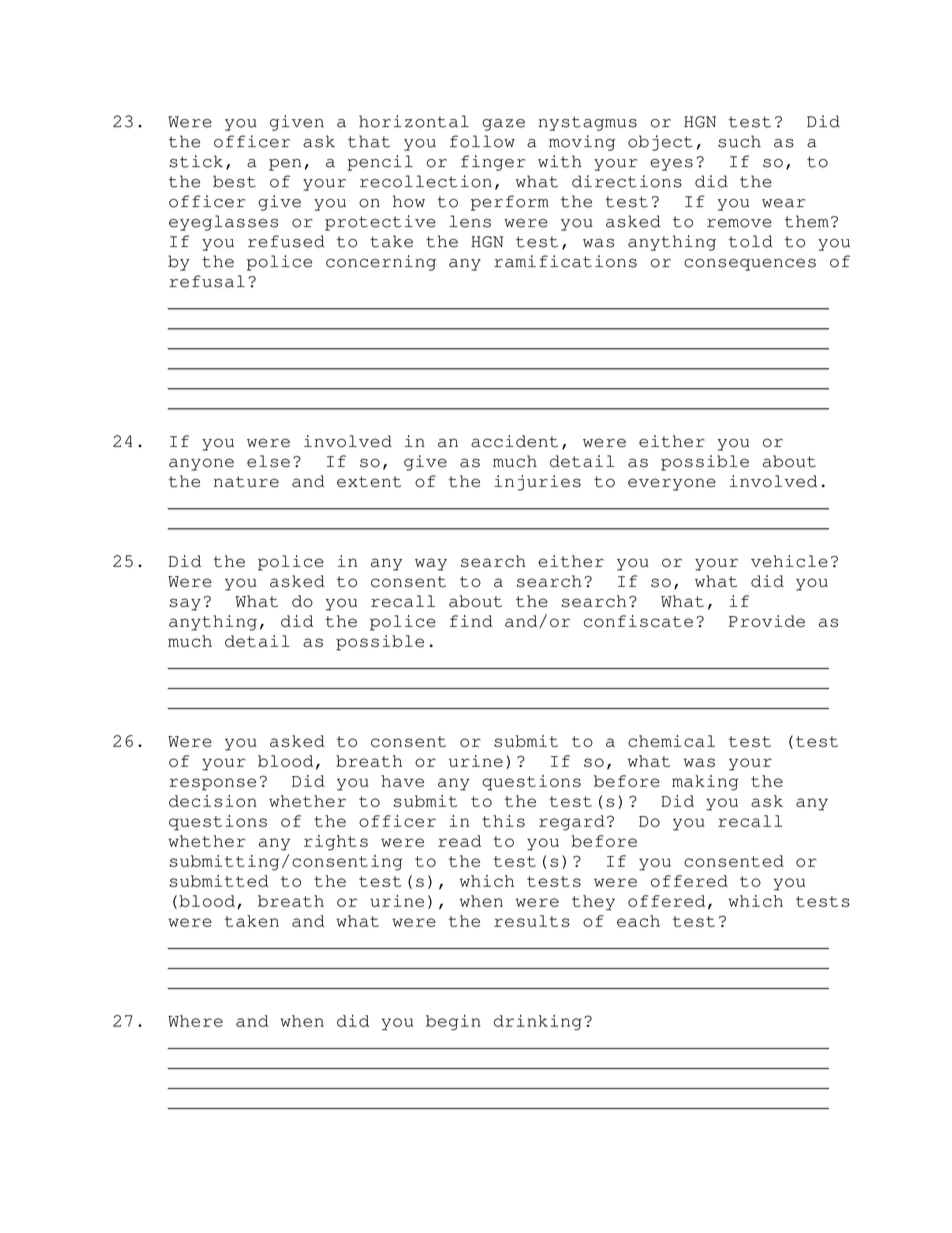 The width and height of the document is (952, 1233). What do you see at coordinates (482, 141) in the document?
I see `follow` at bounding box center [482, 141].
